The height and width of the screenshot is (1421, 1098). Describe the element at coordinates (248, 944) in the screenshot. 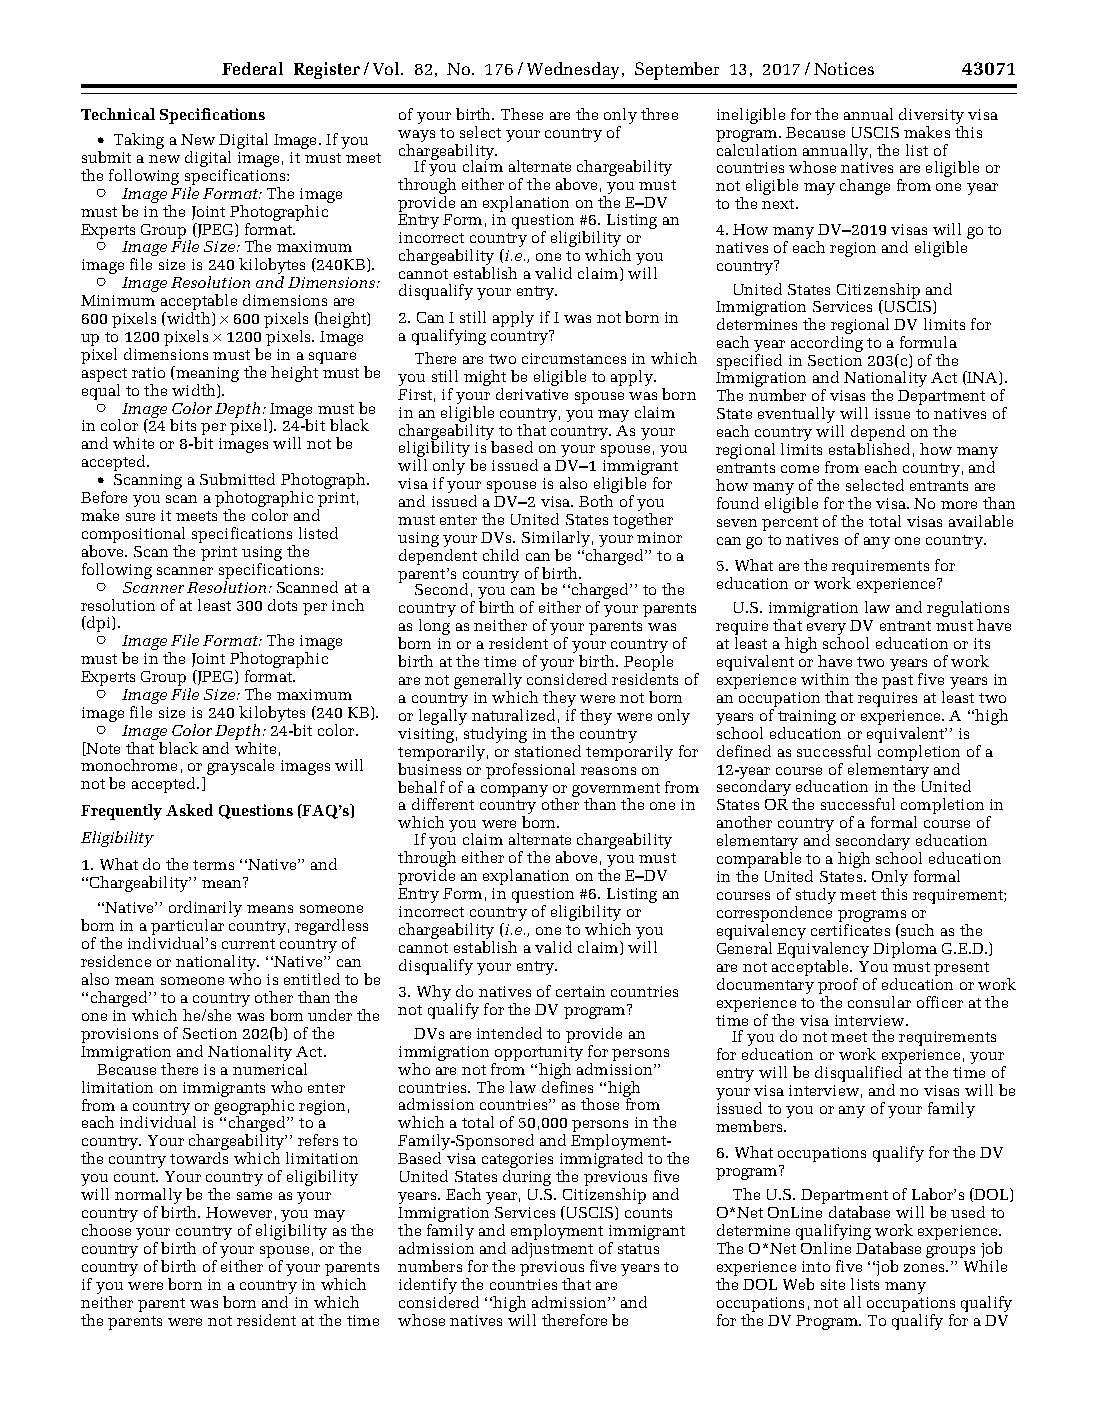

I see `current` at that location.
